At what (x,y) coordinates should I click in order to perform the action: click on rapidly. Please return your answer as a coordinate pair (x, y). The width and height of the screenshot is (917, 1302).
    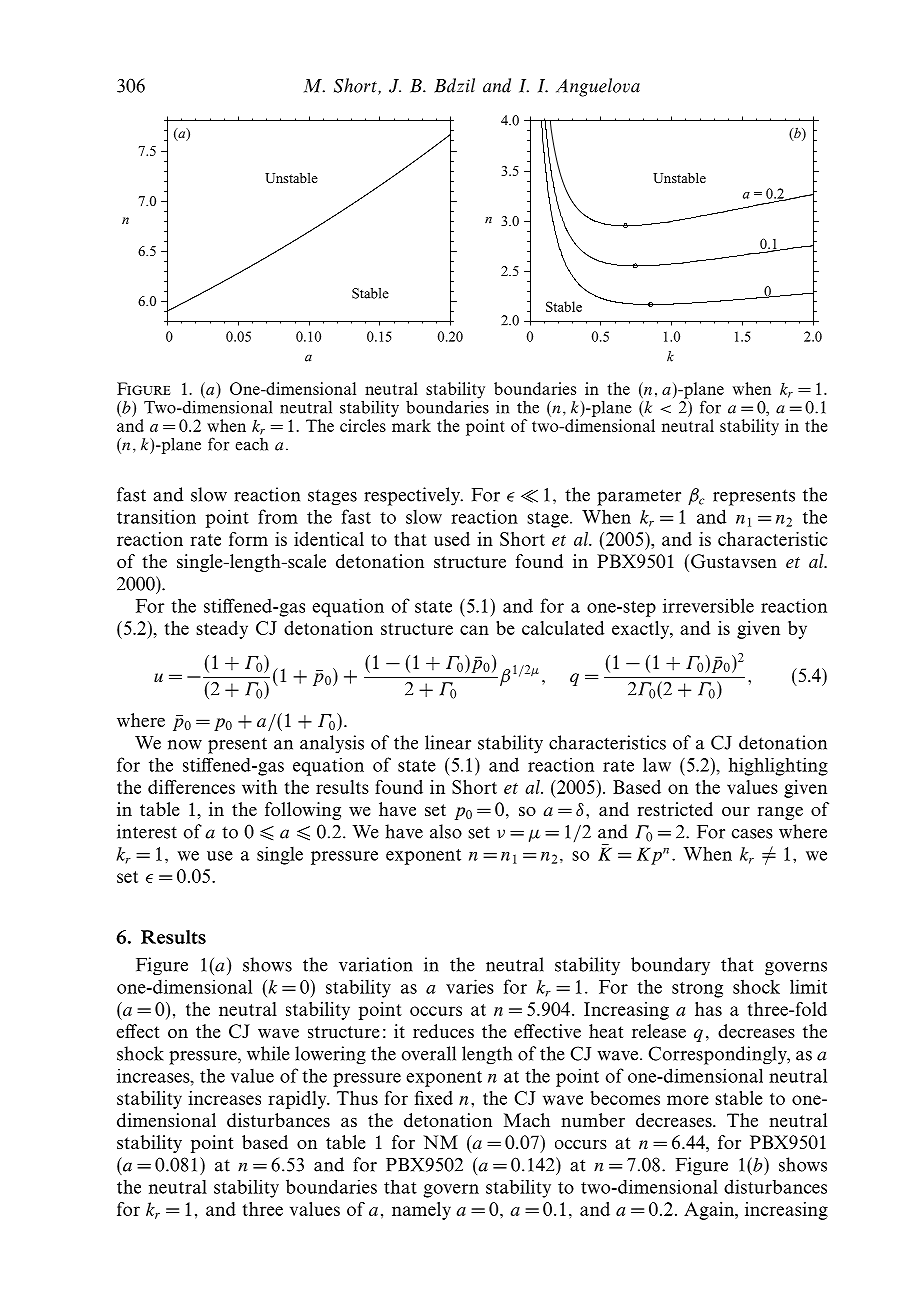
    Looking at the image, I should click on (298, 1100).
